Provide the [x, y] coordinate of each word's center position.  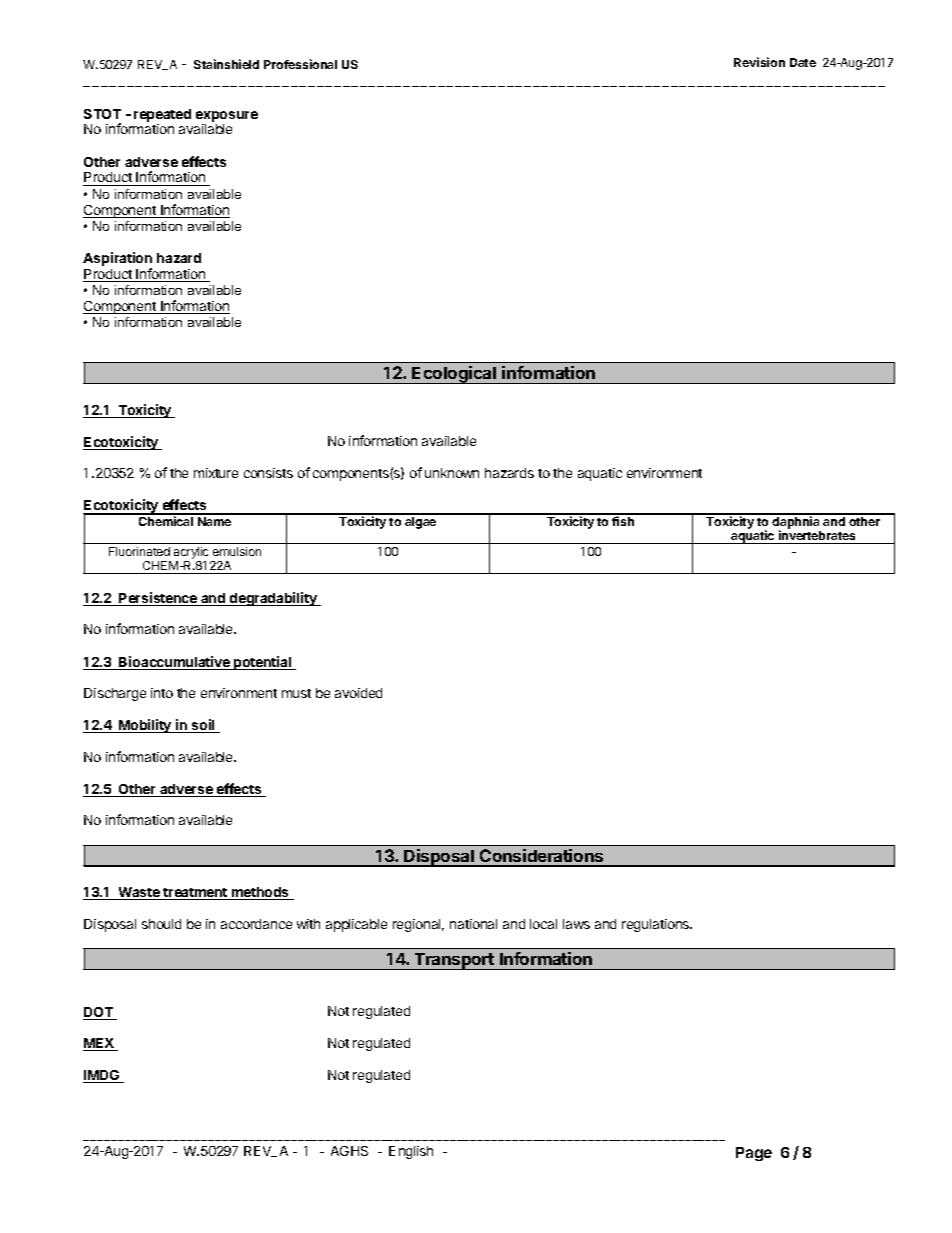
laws [576, 924]
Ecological [454, 375]
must [296, 693]
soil [203, 726]
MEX [99, 1044]
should [161, 924]
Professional [300, 64]
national [473, 924]
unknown [452, 473]
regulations [657, 925]
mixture [216, 473]
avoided [358, 693]
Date [803, 62]
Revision [759, 62]
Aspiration [117, 260]
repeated [162, 117]
